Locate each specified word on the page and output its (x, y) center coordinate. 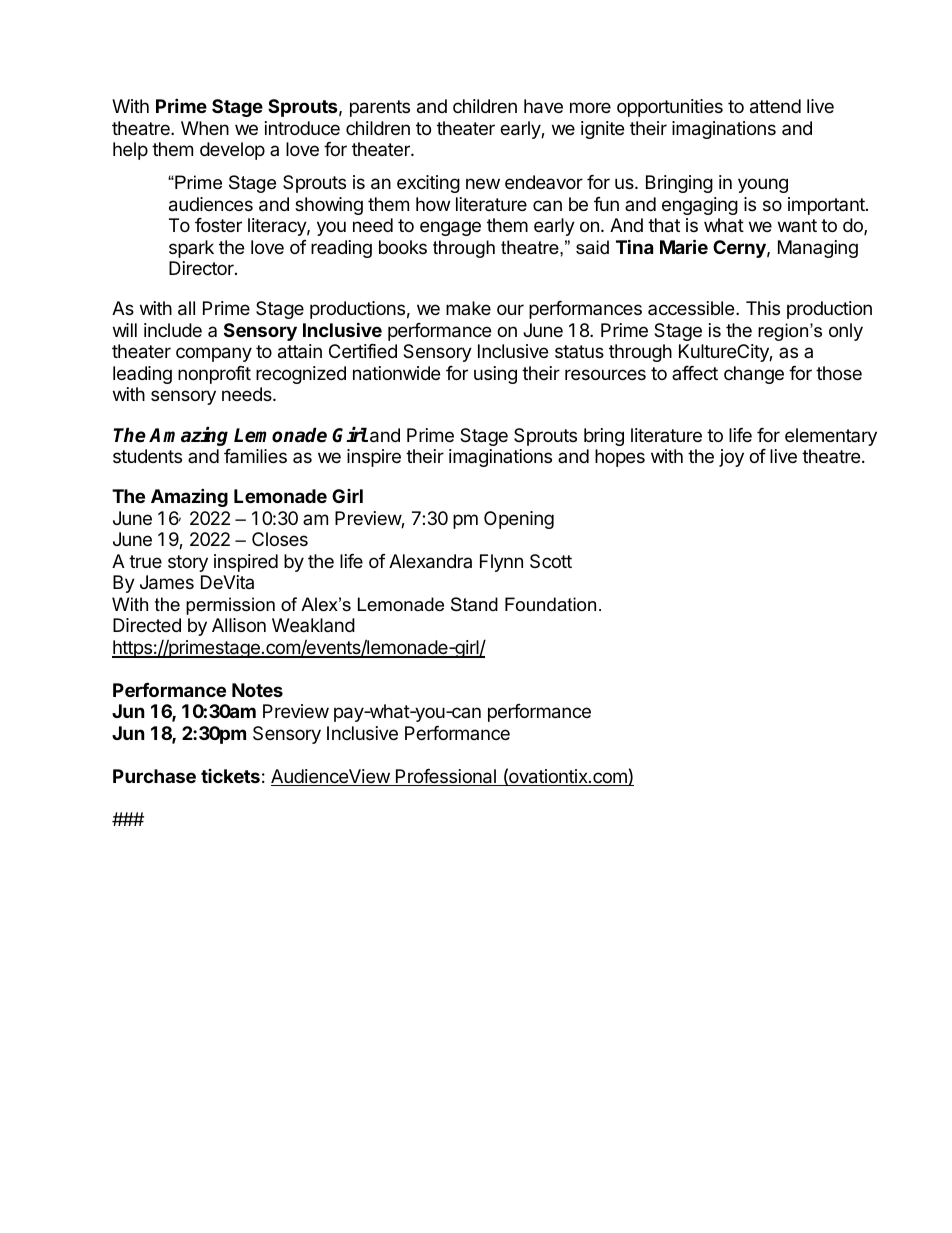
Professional (446, 777)
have (543, 106)
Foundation (550, 604)
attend (775, 106)
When (205, 128)
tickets (230, 776)
